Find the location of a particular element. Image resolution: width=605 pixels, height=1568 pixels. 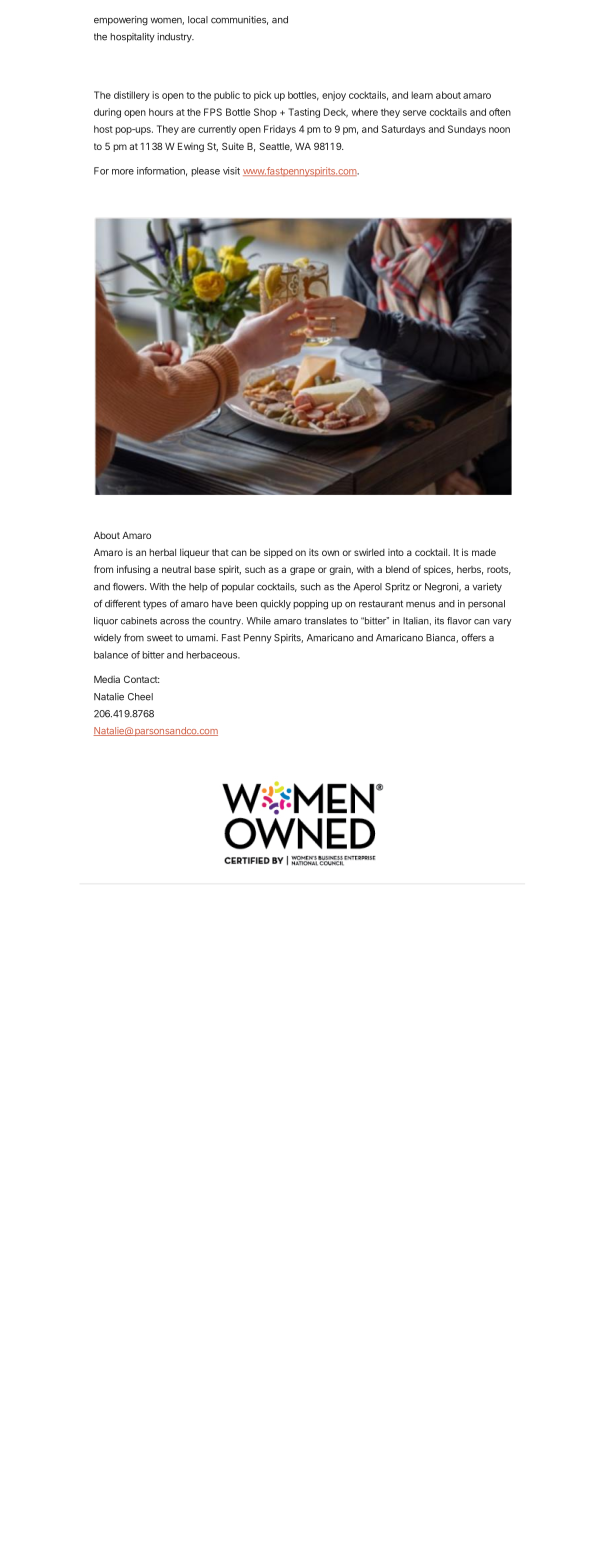

learn is located at coordinates (422, 95).
